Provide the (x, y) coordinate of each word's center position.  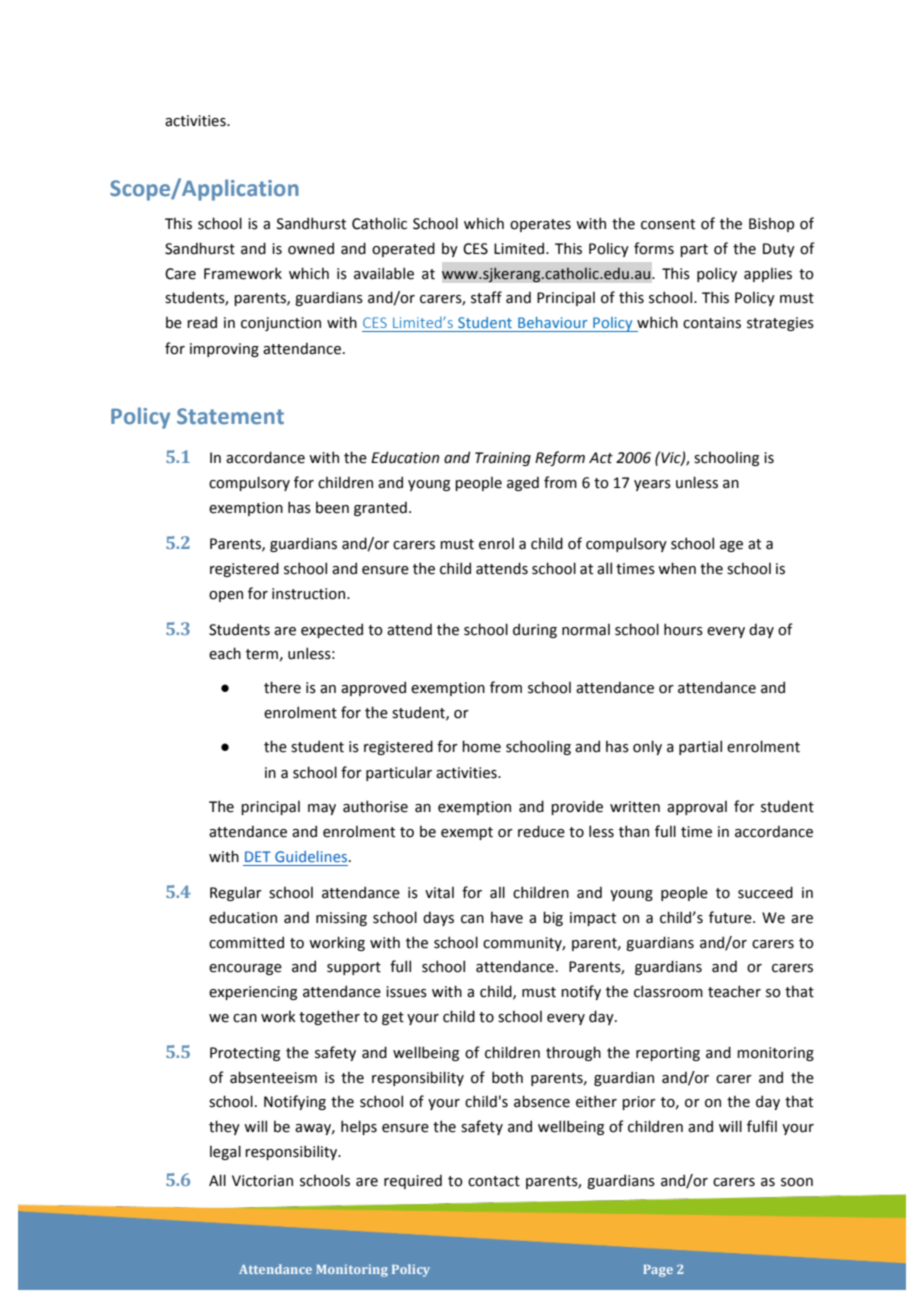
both (507, 1077)
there (282, 687)
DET (258, 856)
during (535, 630)
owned (311, 248)
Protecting (245, 1054)
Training (503, 459)
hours (683, 629)
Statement (230, 416)
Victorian (262, 1181)
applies (768, 275)
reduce (541, 831)
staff (486, 297)
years (652, 485)
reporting (668, 1054)
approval (697, 808)
